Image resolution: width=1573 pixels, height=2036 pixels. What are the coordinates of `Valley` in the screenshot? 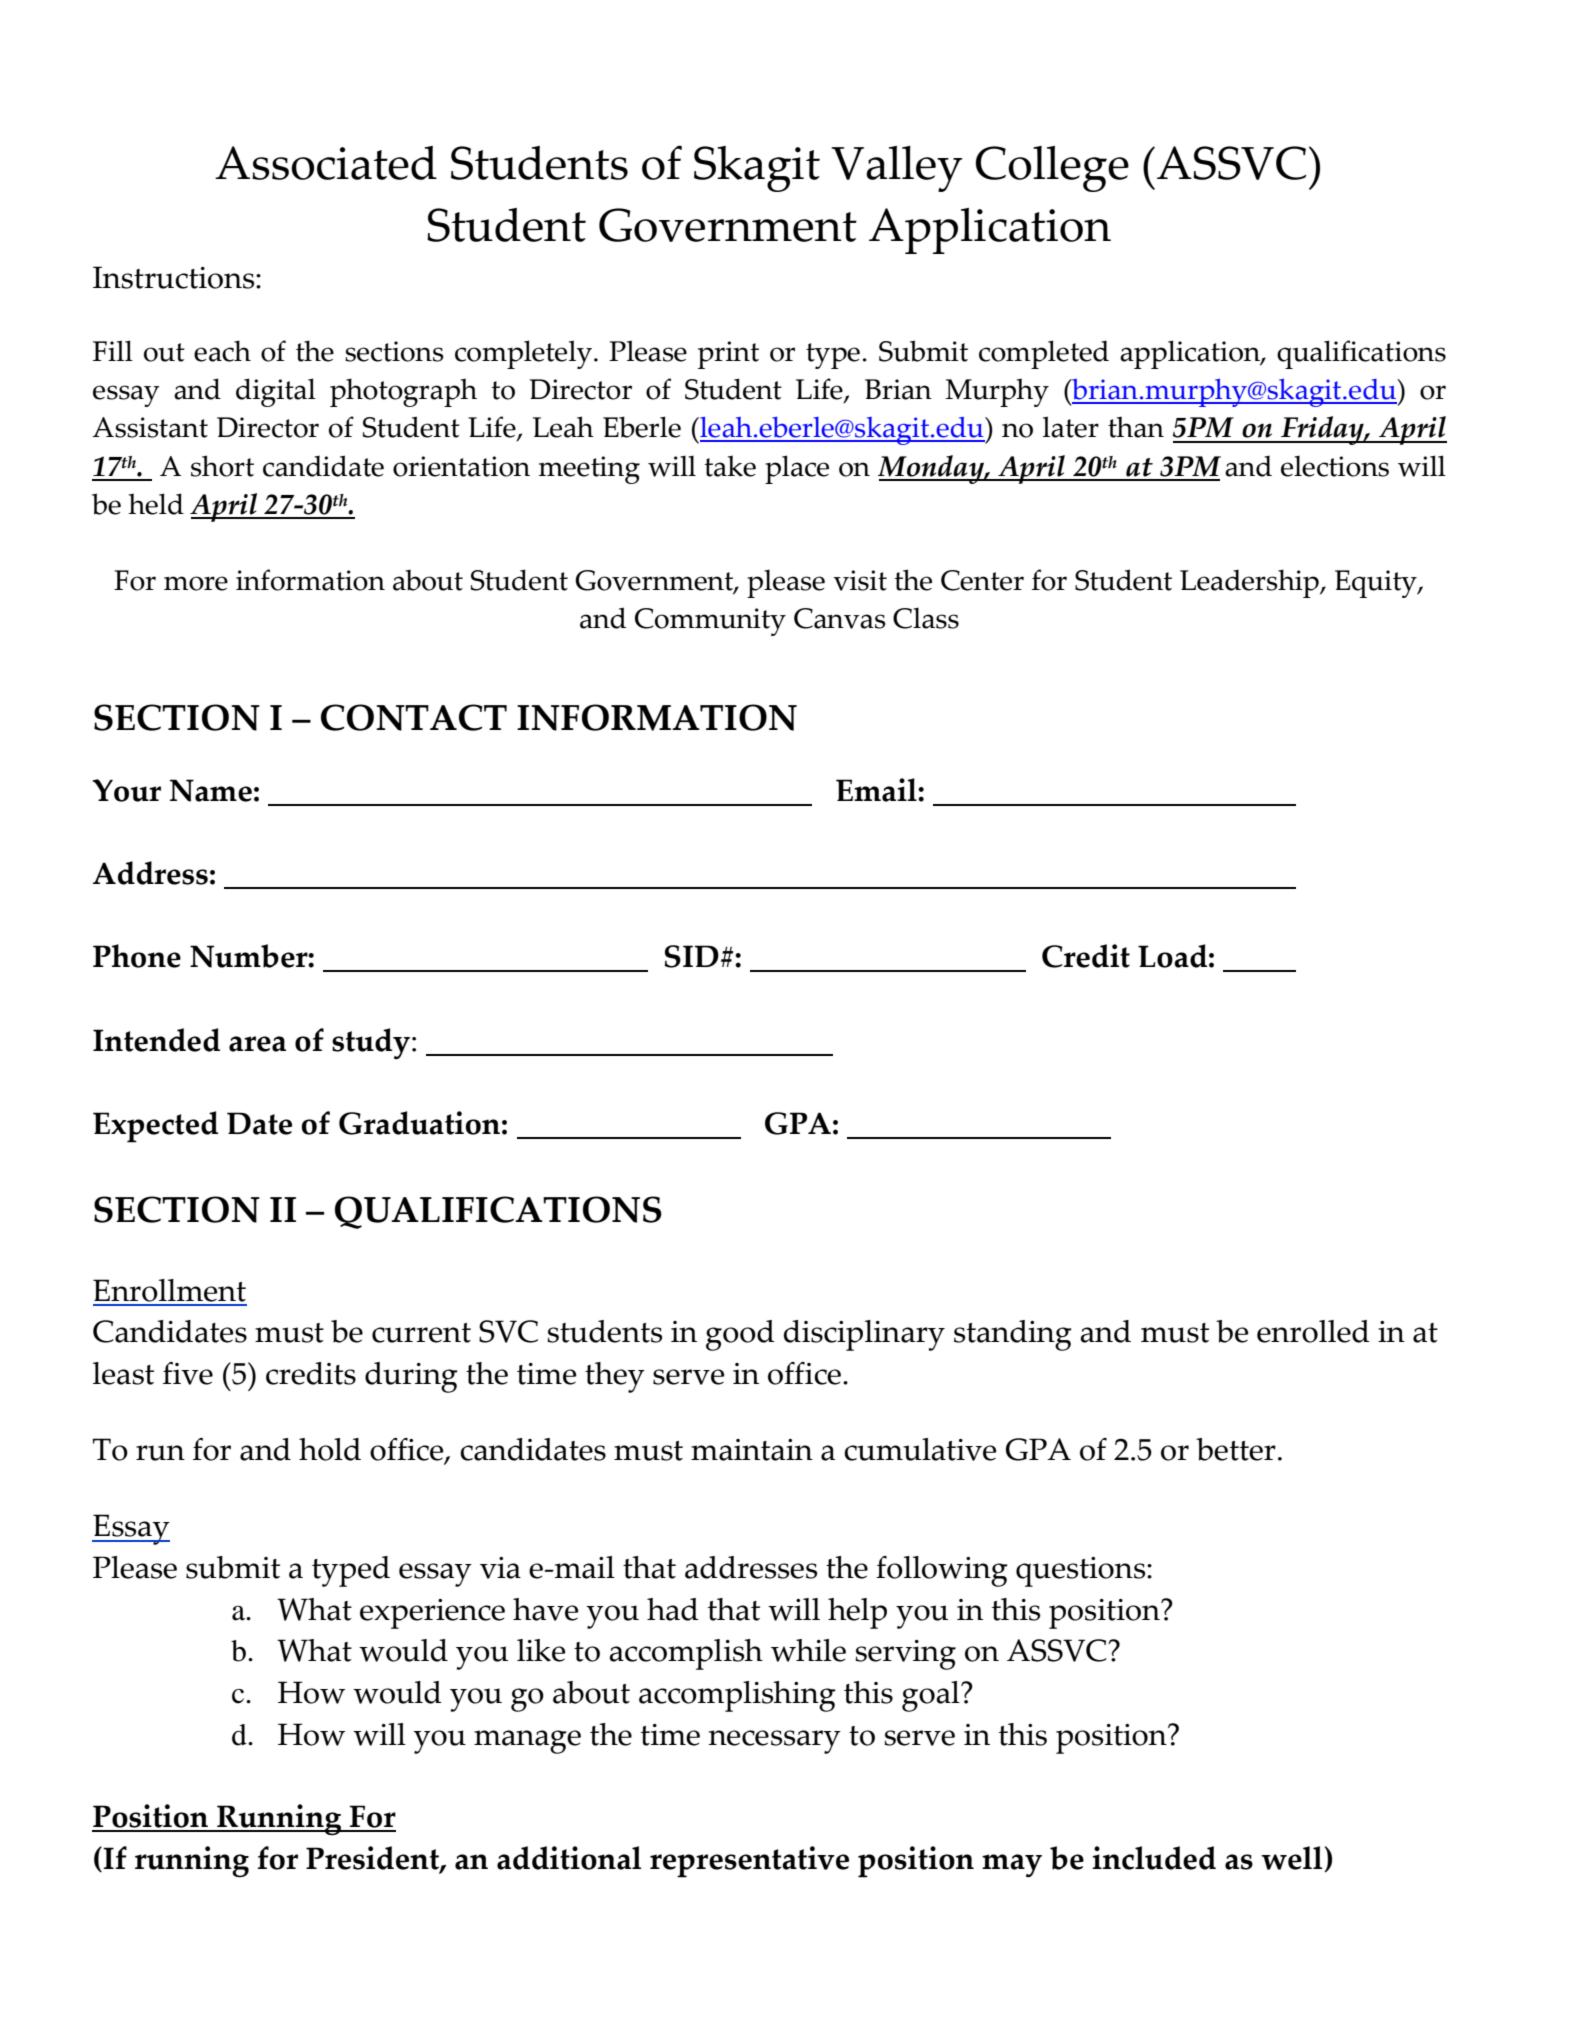 It's located at (897, 169).
